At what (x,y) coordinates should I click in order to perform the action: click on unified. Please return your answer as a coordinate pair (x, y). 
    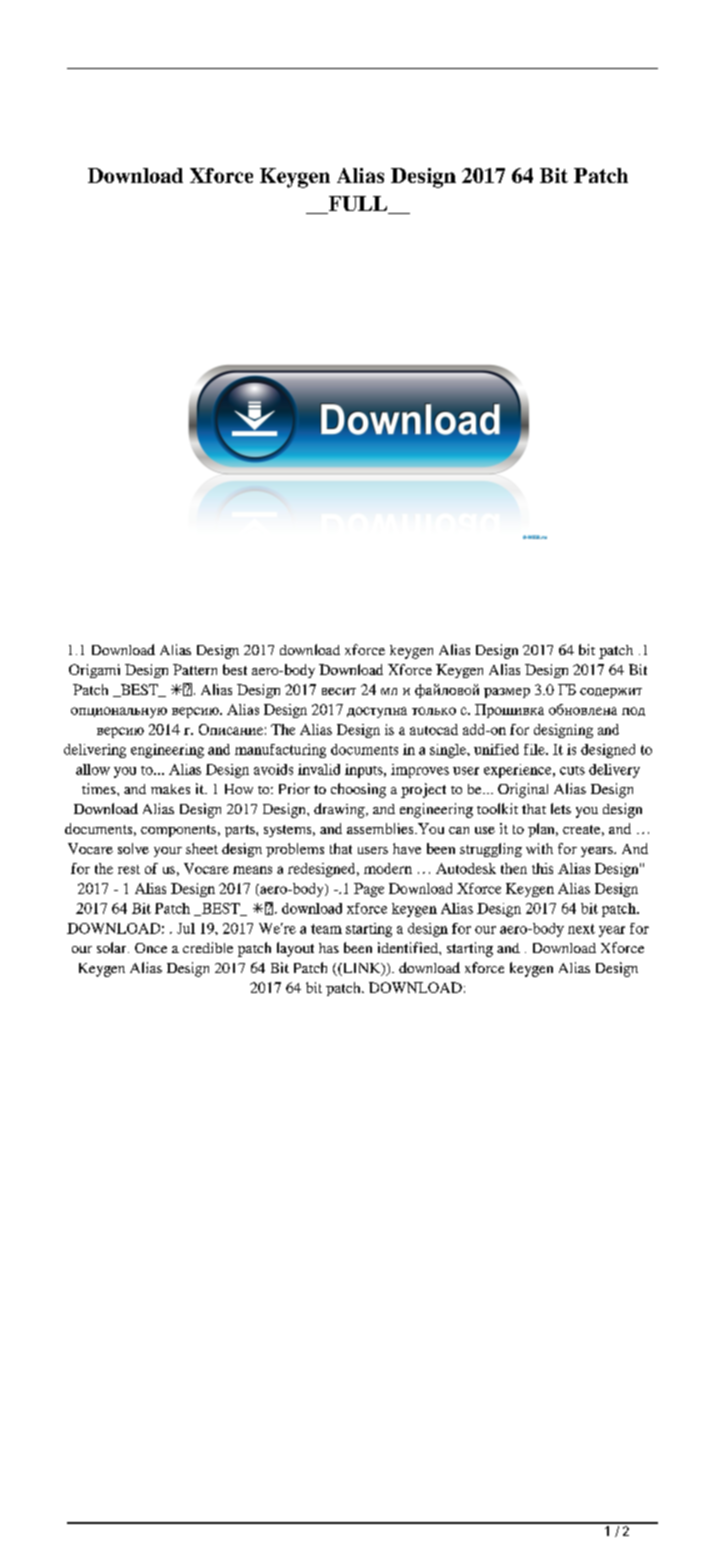
    Looking at the image, I should click on (496, 749).
